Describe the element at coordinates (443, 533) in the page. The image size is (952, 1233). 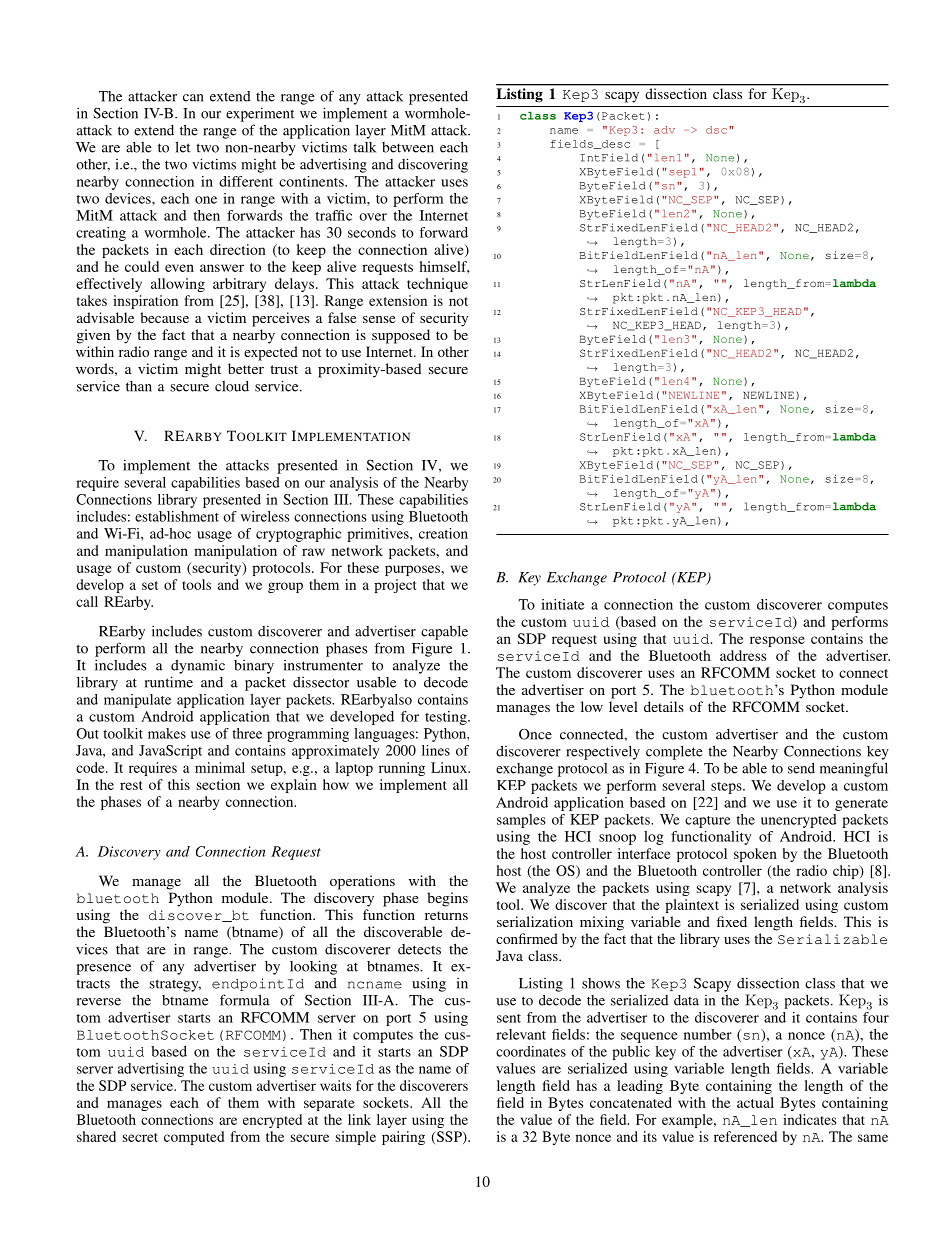
I see `creation` at that location.
